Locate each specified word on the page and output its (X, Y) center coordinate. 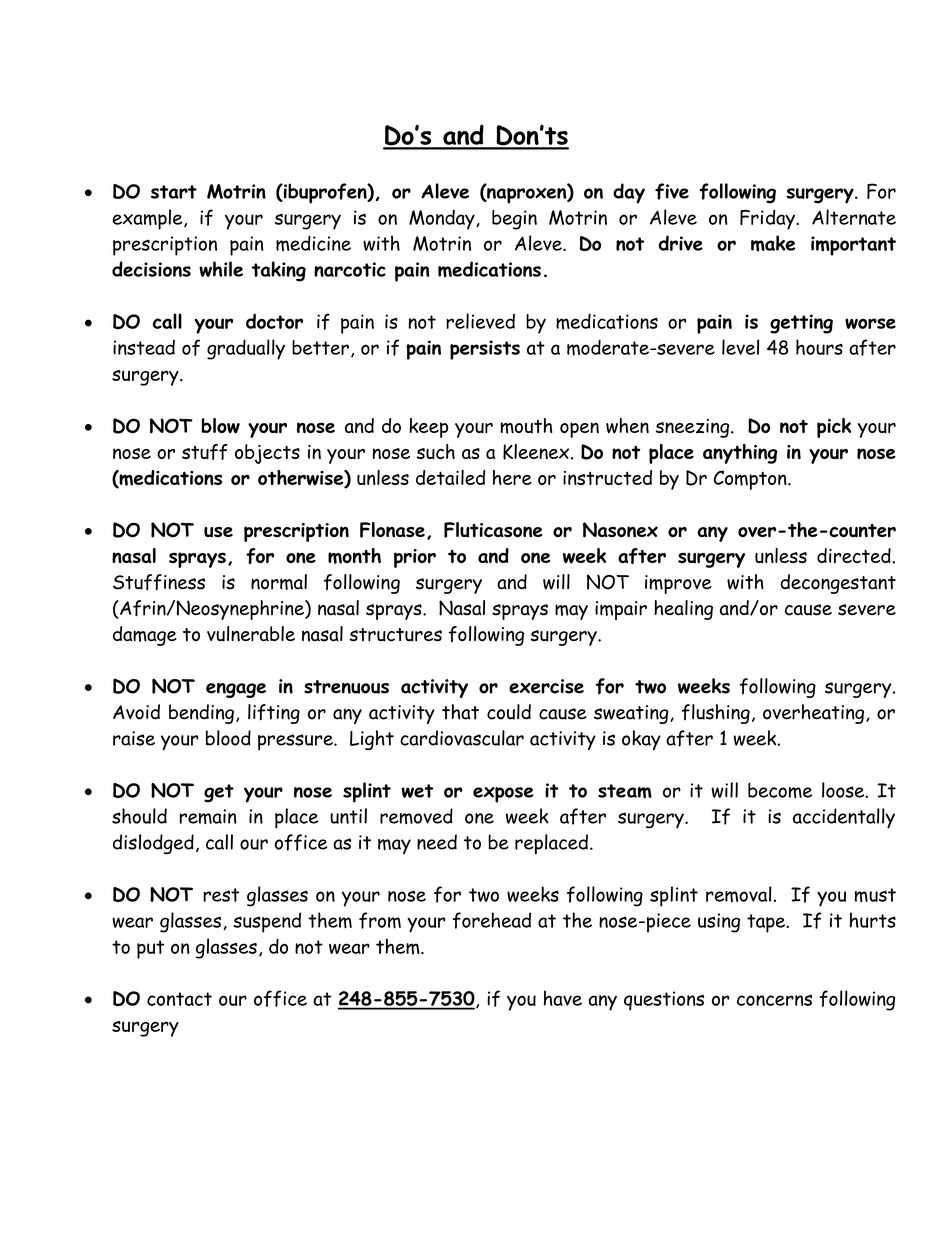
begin (514, 220)
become (780, 790)
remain (208, 816)
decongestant (838, 584)
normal (279, 582)
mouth (526, 426)
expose (503, 795)
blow (221, 426)
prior (415, 558)
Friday (768, 219)
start (174, 192)
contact (179, 999)
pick (834, 428)
